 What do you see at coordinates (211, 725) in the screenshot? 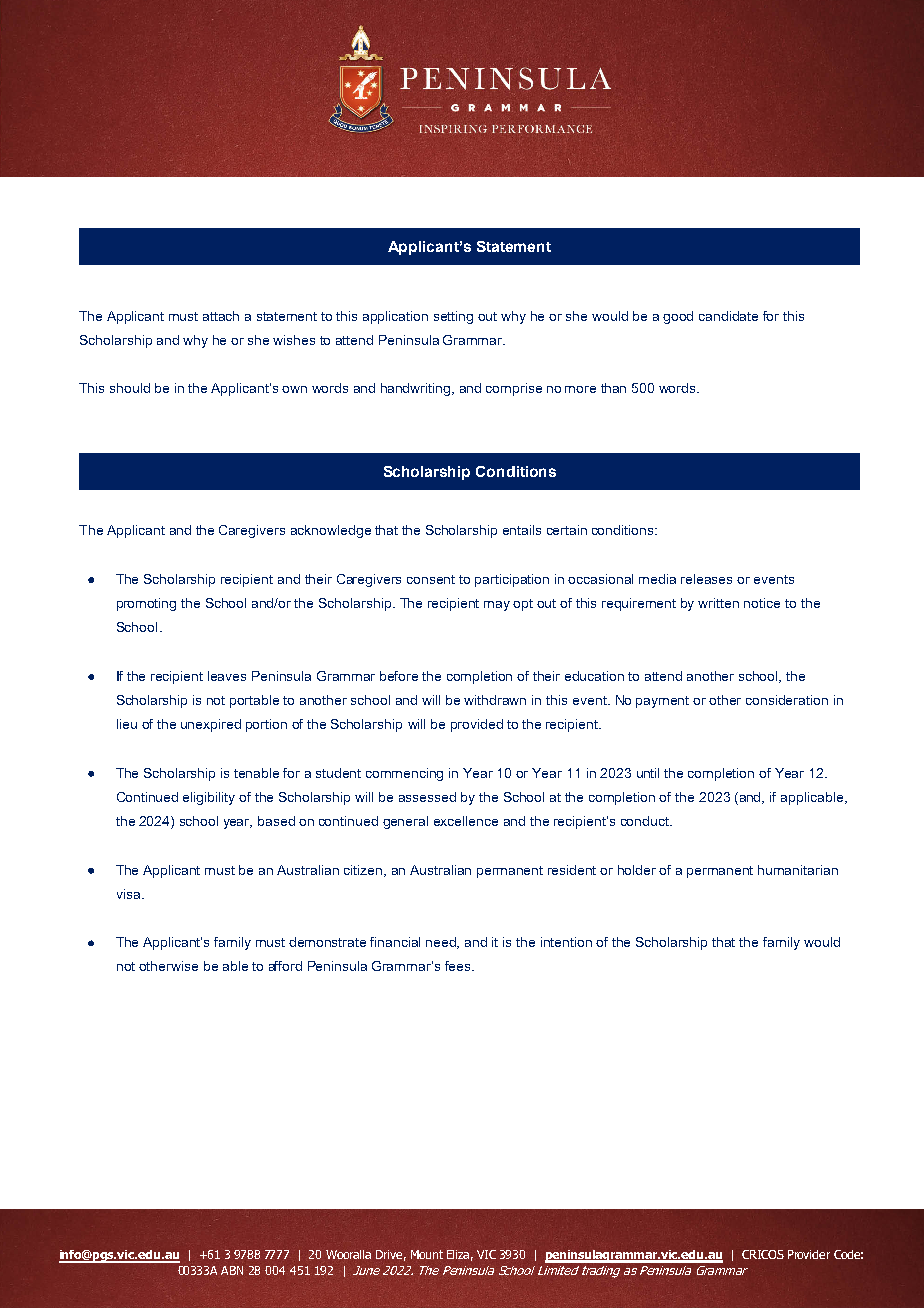
I see `unexpired` at bounding box center [211, 725].
